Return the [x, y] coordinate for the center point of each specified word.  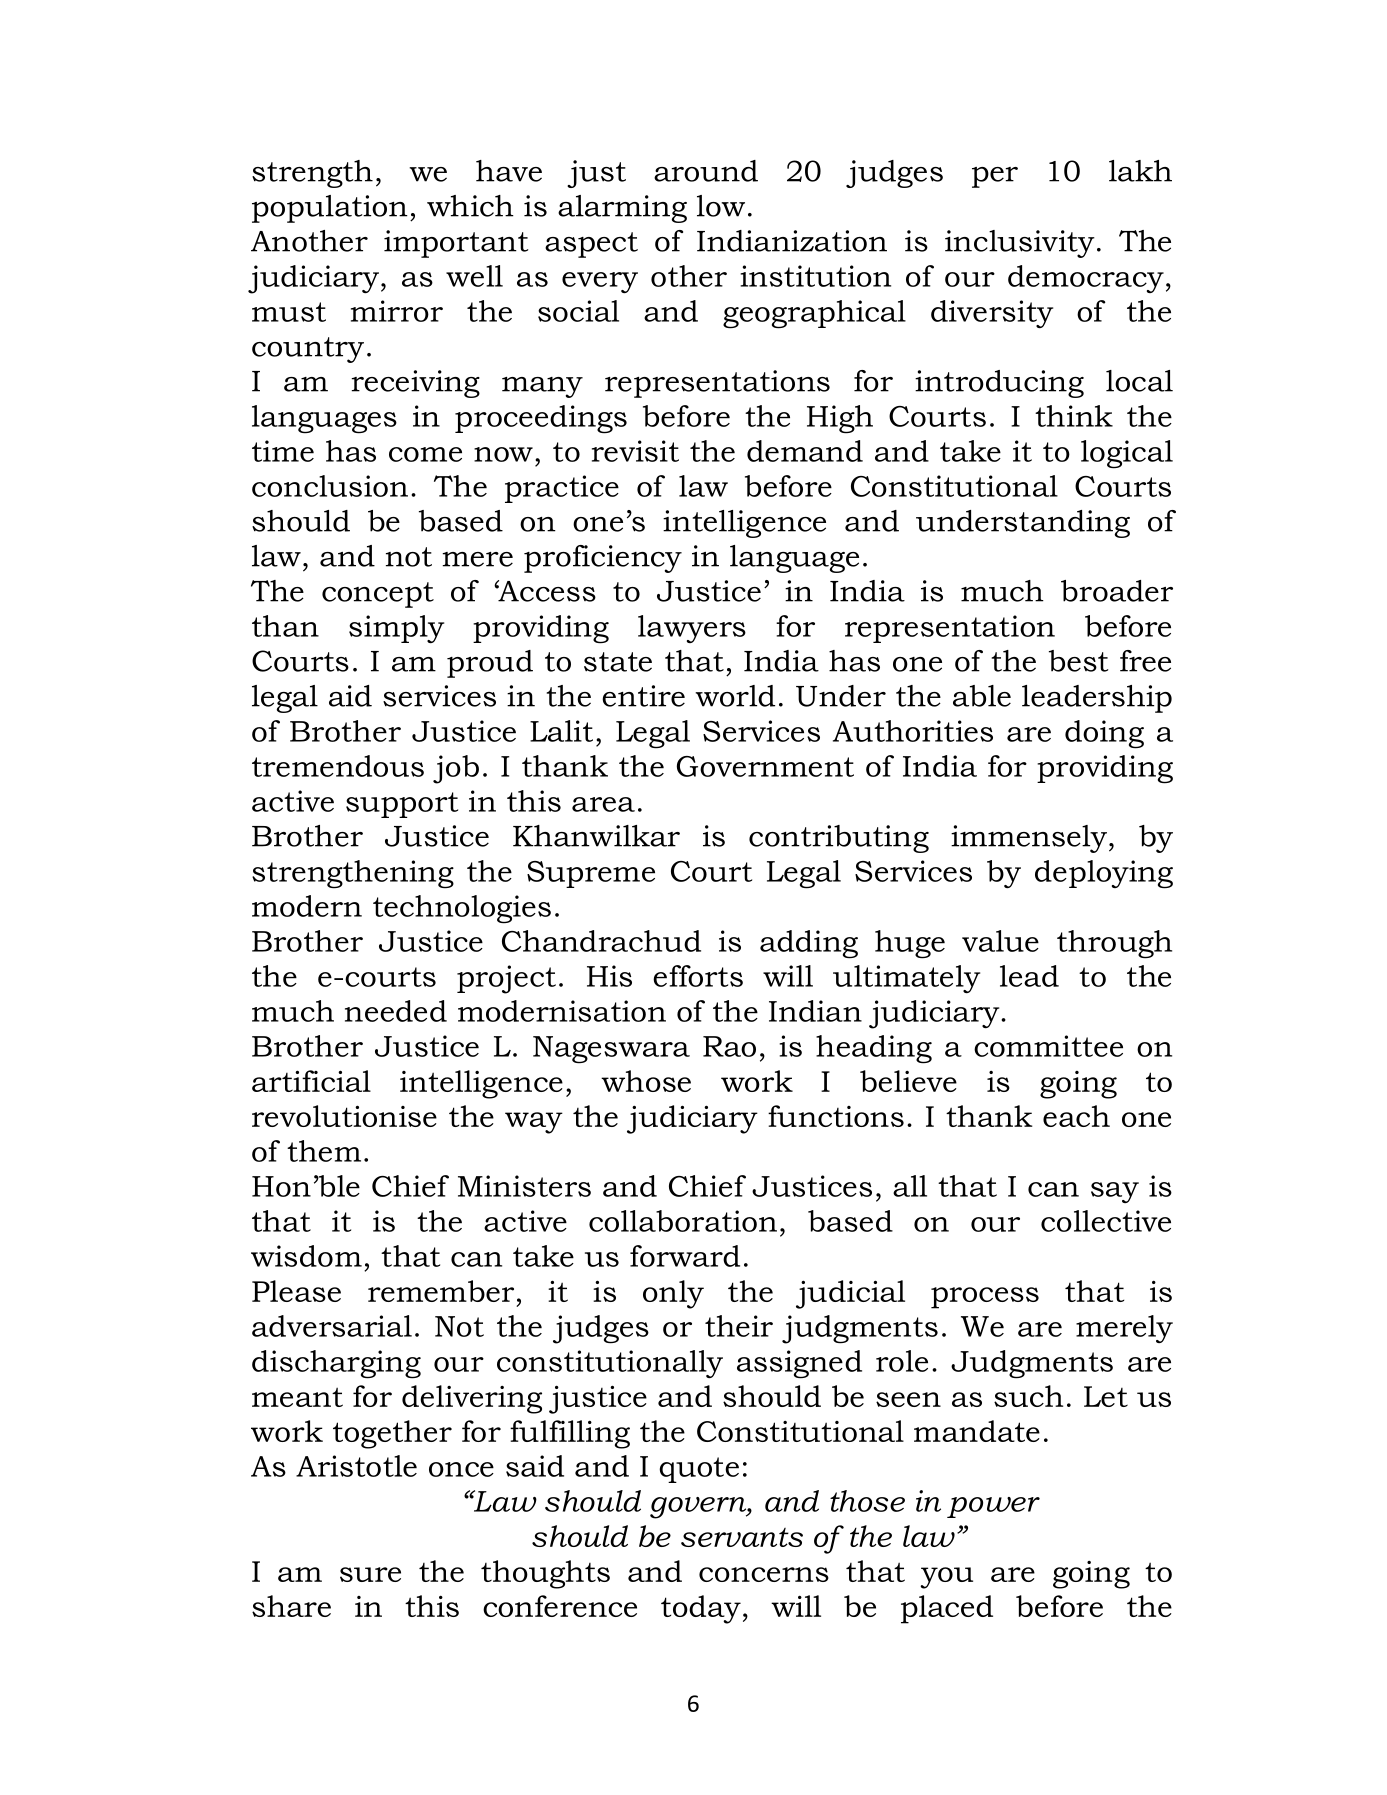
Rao [729, 1046]
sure [370, 1574]
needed [396, 1011]
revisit [635, 451]
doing [1104, 734]
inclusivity [1020, 244]
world [735, 696]
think [1074, 416]
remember [441, 1291]
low [721, 206]
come [425, 454]
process [985, 1298]
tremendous [338, 766]
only [673, 1294]
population [330, 209]
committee [1048, 1046]
